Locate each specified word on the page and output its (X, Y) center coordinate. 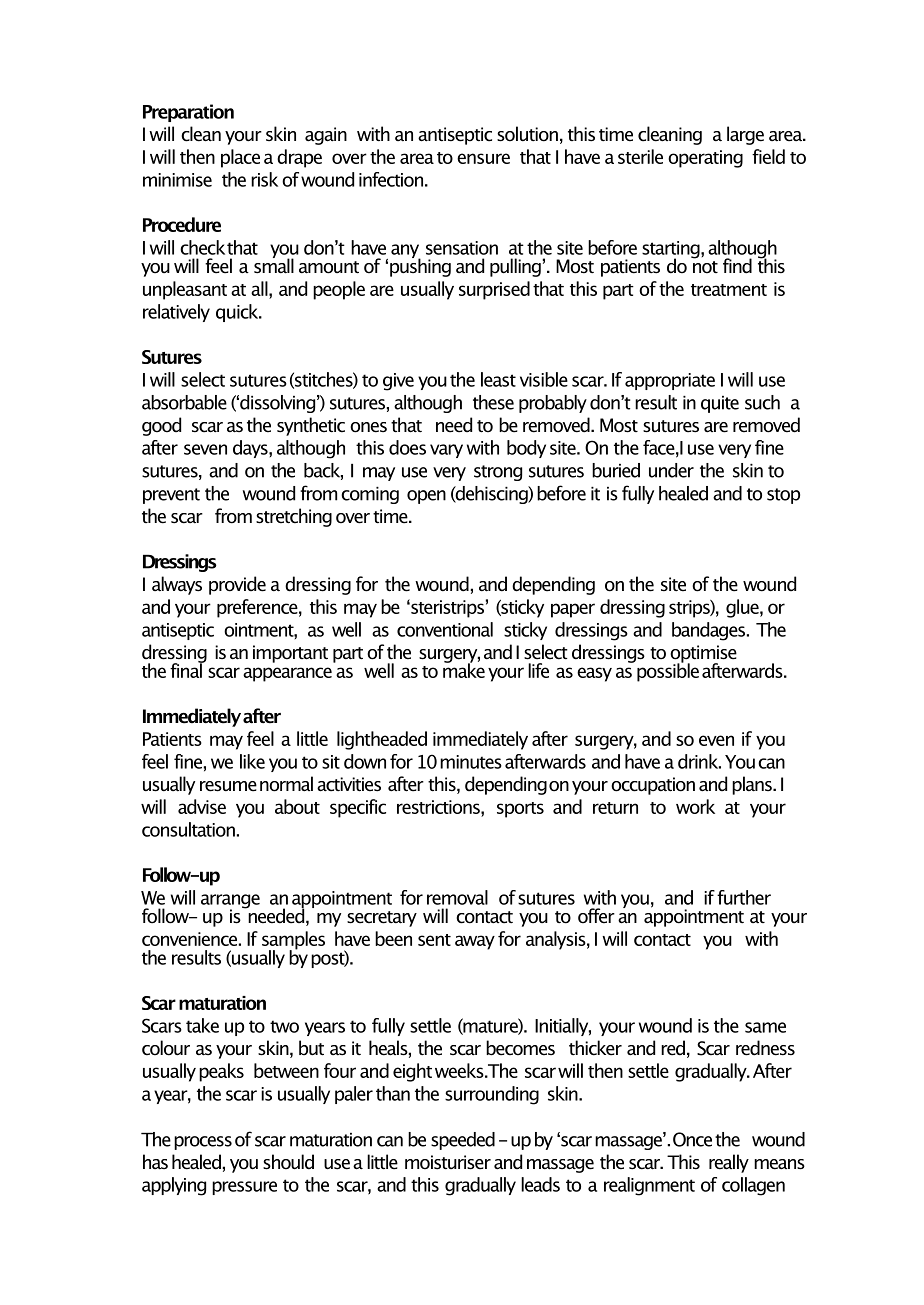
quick (238, 313)
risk (264, 179)
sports (520, 810)
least (498, 379)
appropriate (670, 381)
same (765, 1027)
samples (293, 941)
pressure (244, 1188)
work (695, 806)
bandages (708, 631)
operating (705, 159)
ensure (483, 158)
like (252, 761)
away (475, 942)
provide (237, 585)
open (426, 497)
